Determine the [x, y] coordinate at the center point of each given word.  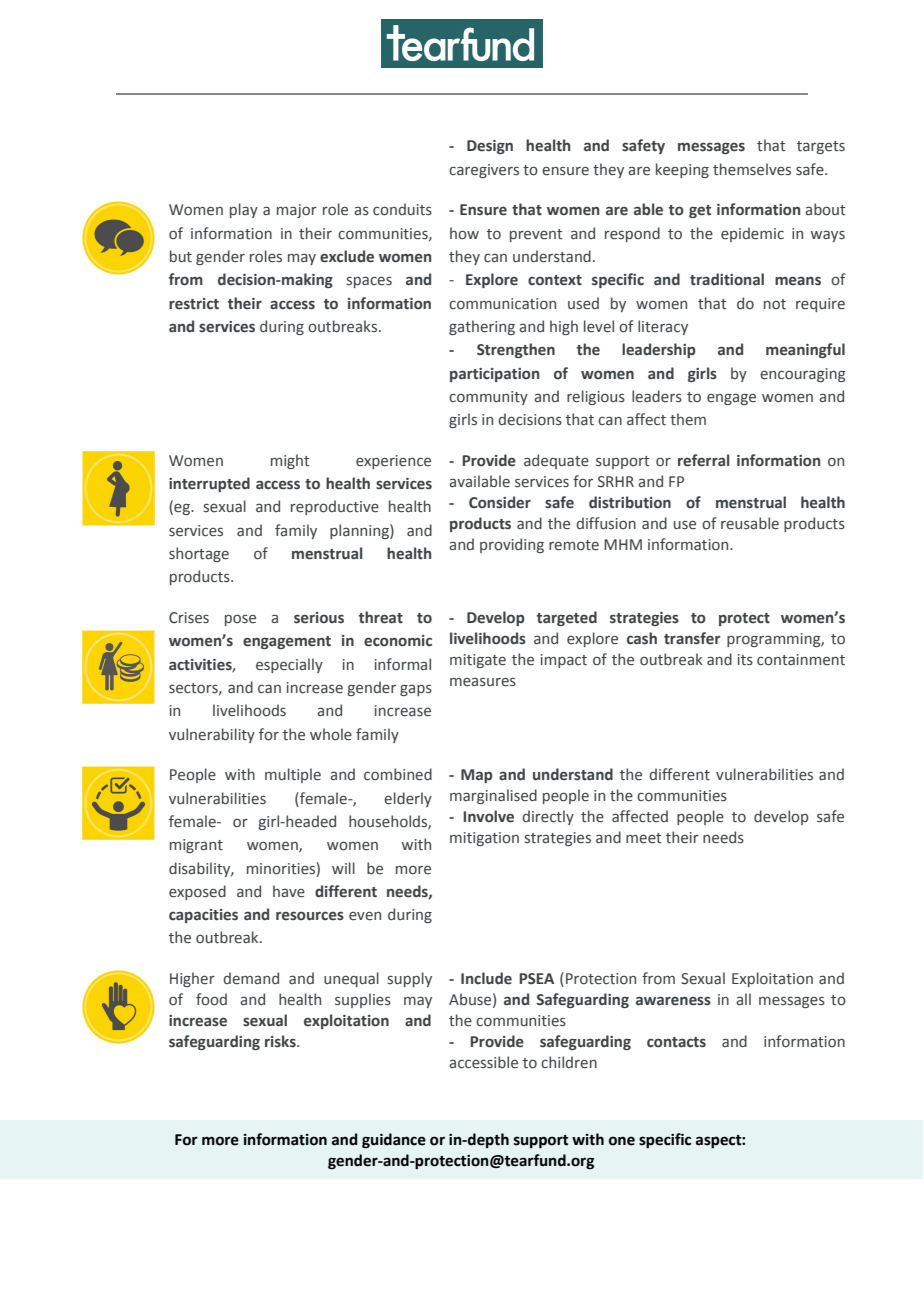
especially [289, 665]
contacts [676, 1042]
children [569, 1062]
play [244, 210]
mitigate [478, 661]
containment [801, 660]
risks [281, 1041]
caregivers [484, 171]
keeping [682, 170]
